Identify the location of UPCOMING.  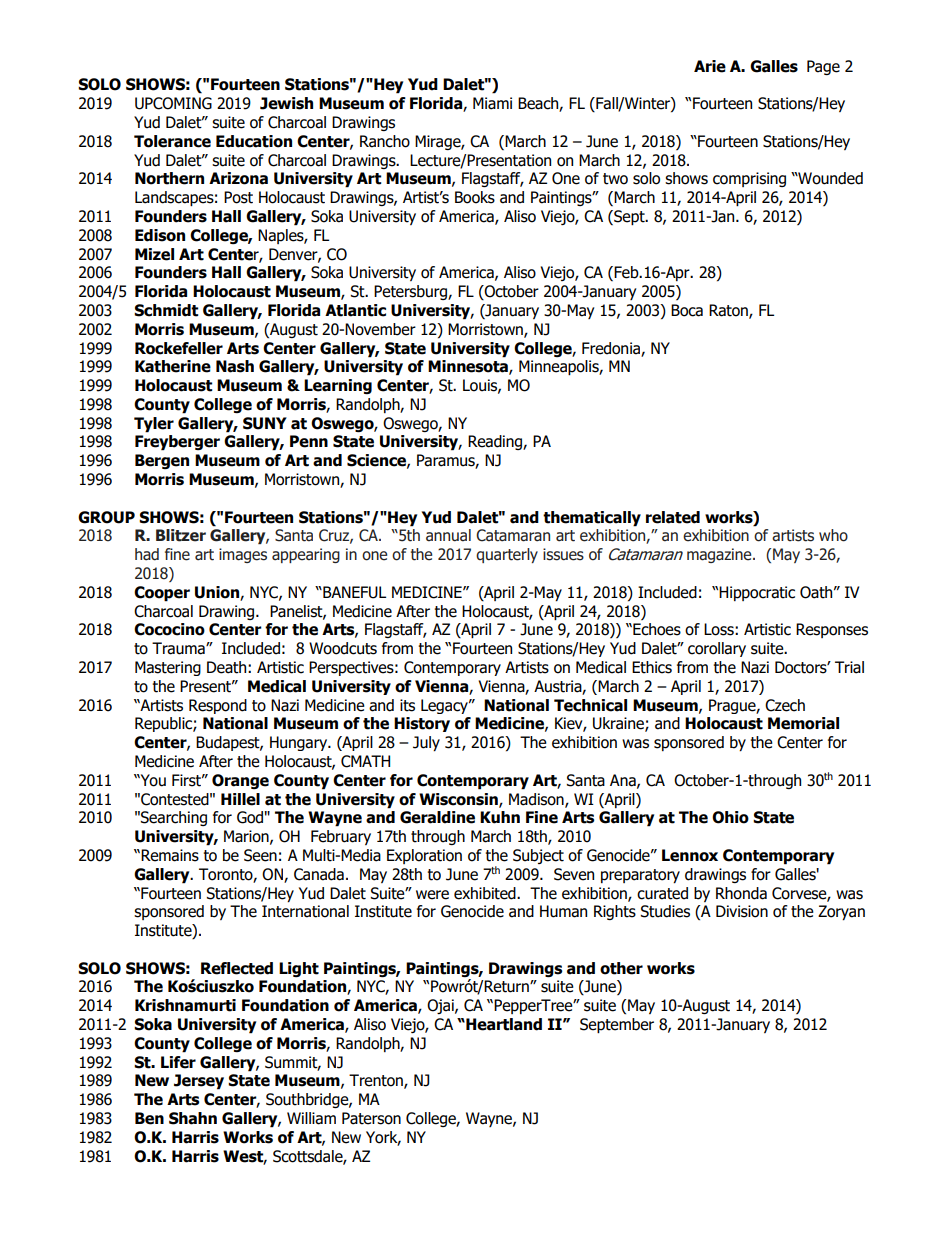
(173, 103).
